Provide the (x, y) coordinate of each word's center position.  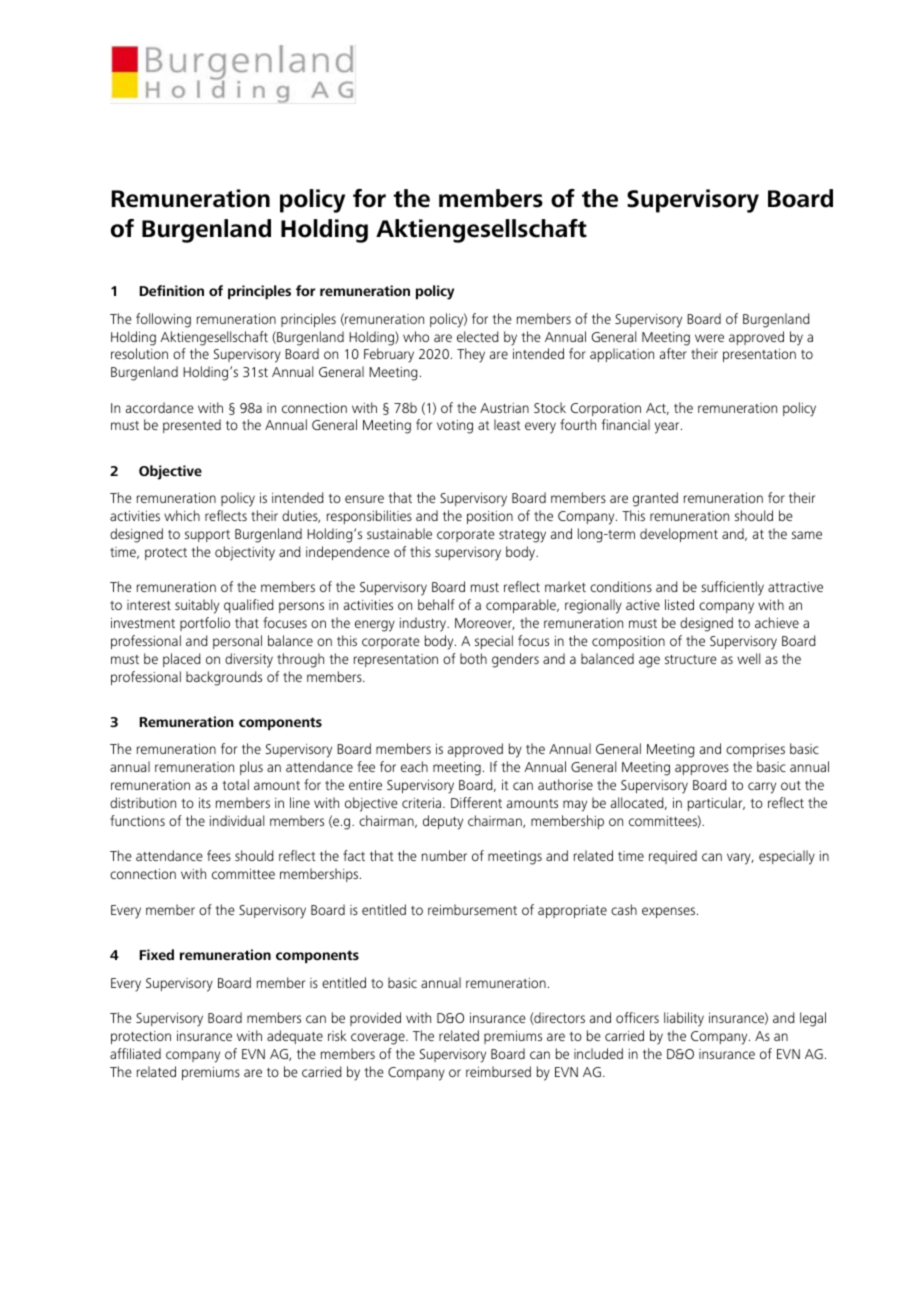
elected (478, 336)
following (163, 320)
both (473, 658)
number (444, 855)
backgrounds (224, 678)
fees (219, 855)
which (182, 515)
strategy (522, 536)
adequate (295, 1037)
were (709, 338)
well (748, 658)
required (673, 857)
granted (655, 499)
